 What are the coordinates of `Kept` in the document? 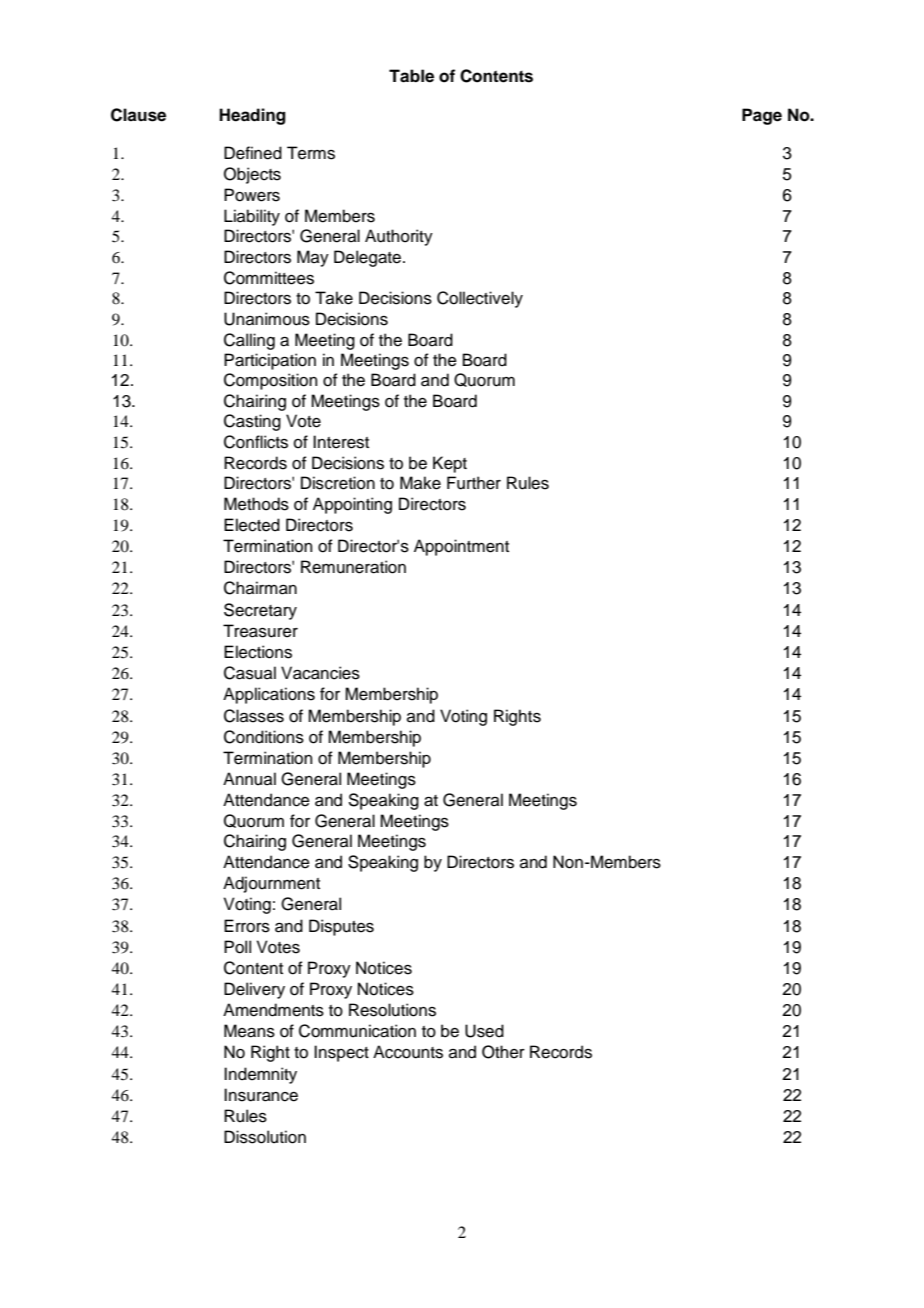 It's located at (450, 464).
